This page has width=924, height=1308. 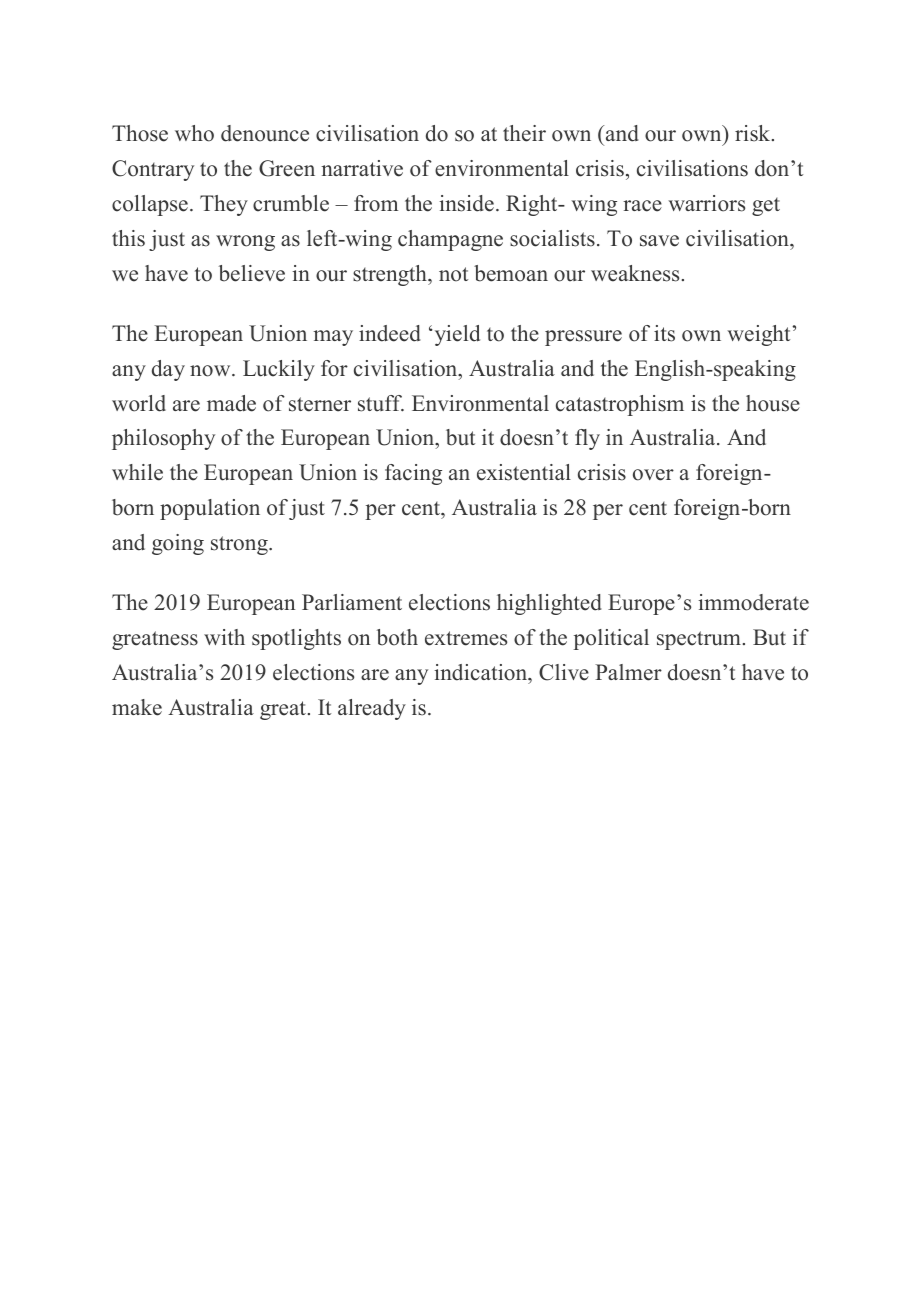 I want to click on over, so click(x=653, y=475).
